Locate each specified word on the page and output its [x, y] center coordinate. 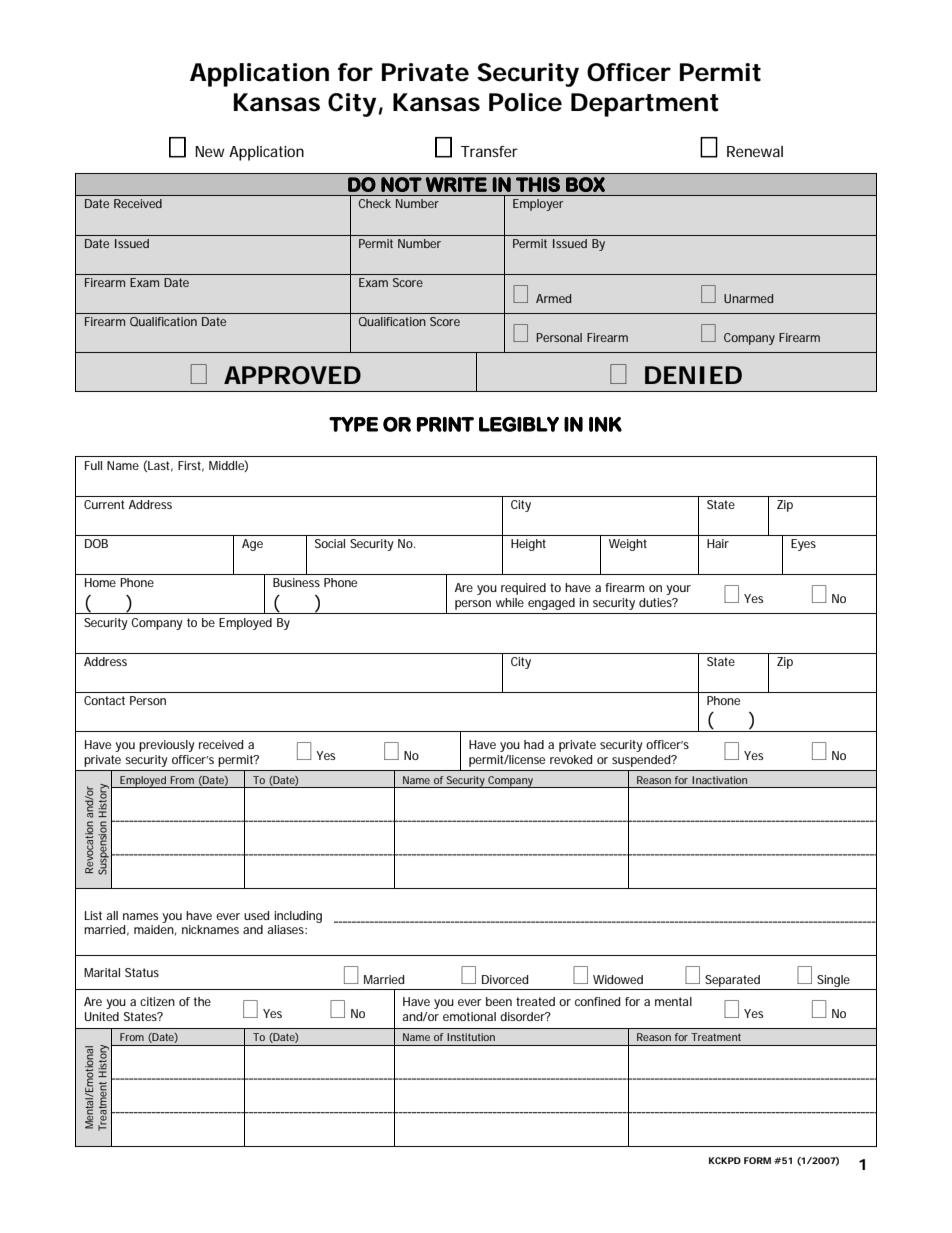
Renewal [755, 151]
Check [374, 203]
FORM [757, 1160]
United [102, 1016]
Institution [471, 1037]
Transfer [489, 151]
